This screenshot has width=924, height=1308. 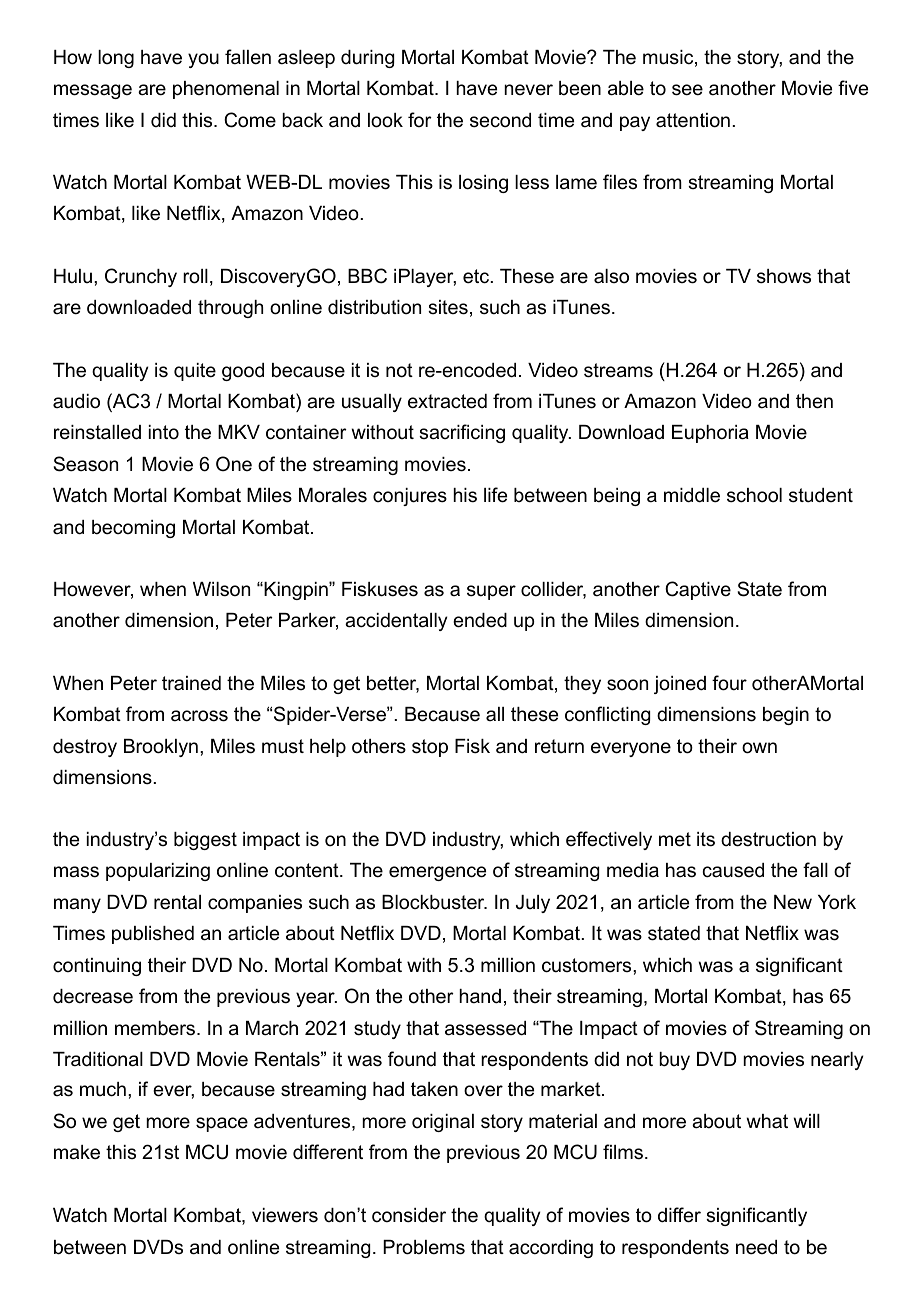 What do you see at coordinates (480, 620) in the screenshot?
I see `ended` at bounding box center [480, 620].
